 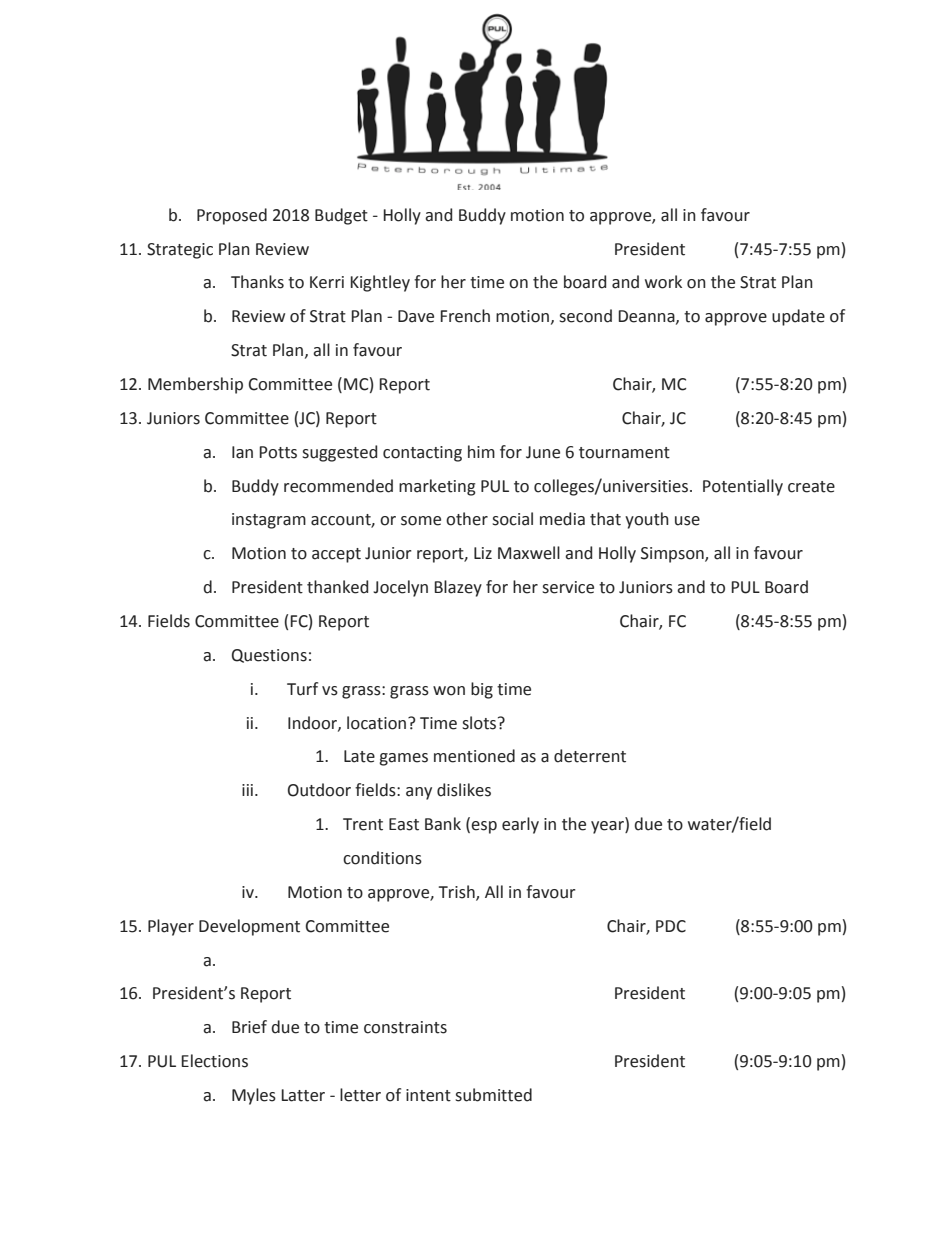 I want to click on Simpson, so click(x=673, y=555).
